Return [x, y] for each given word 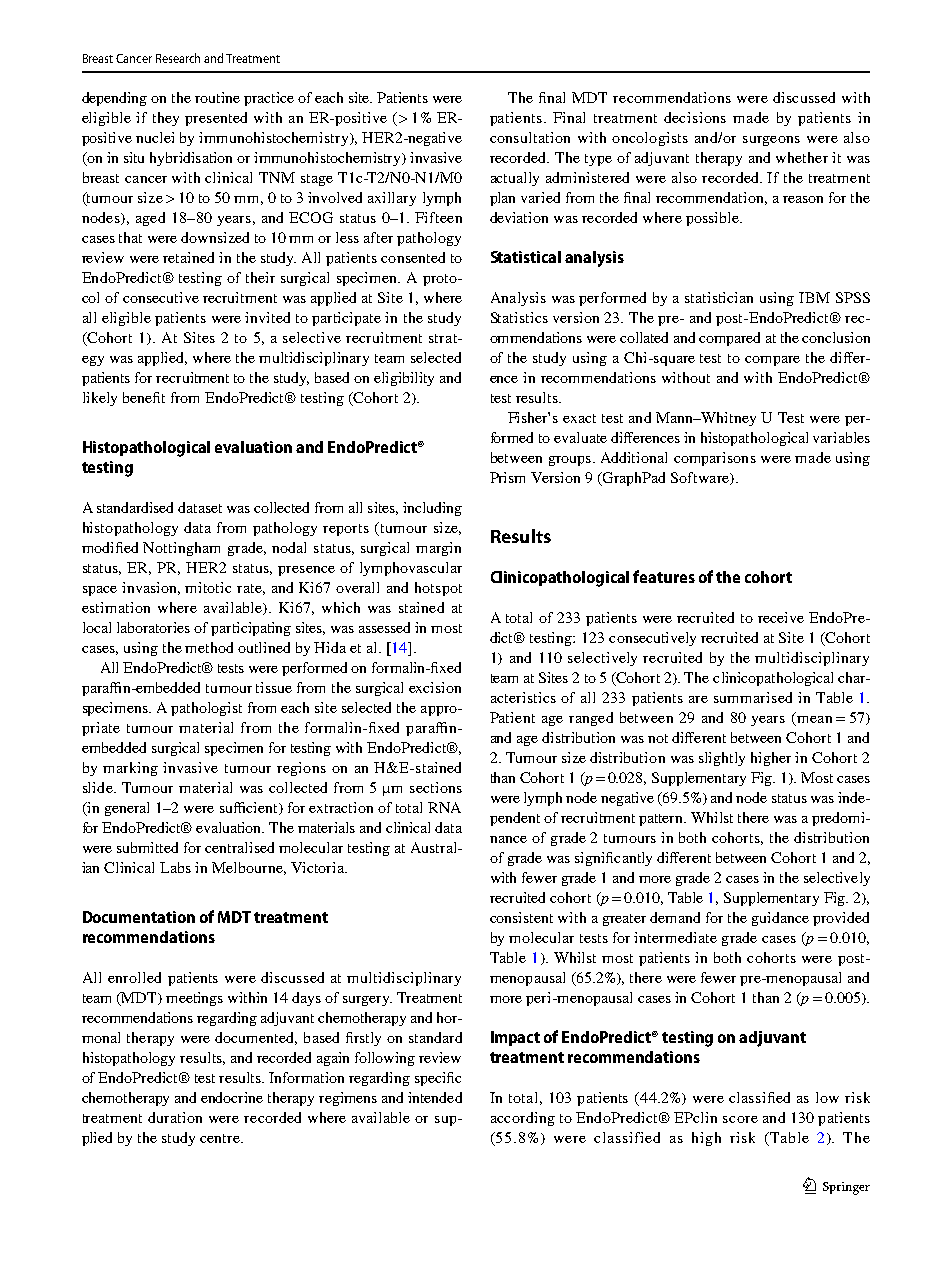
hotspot [438, 589]
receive [781, 617]
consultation [530, 137]
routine [217, 97]
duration [175, 1117]
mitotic [208, 587]
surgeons [771, 141]
